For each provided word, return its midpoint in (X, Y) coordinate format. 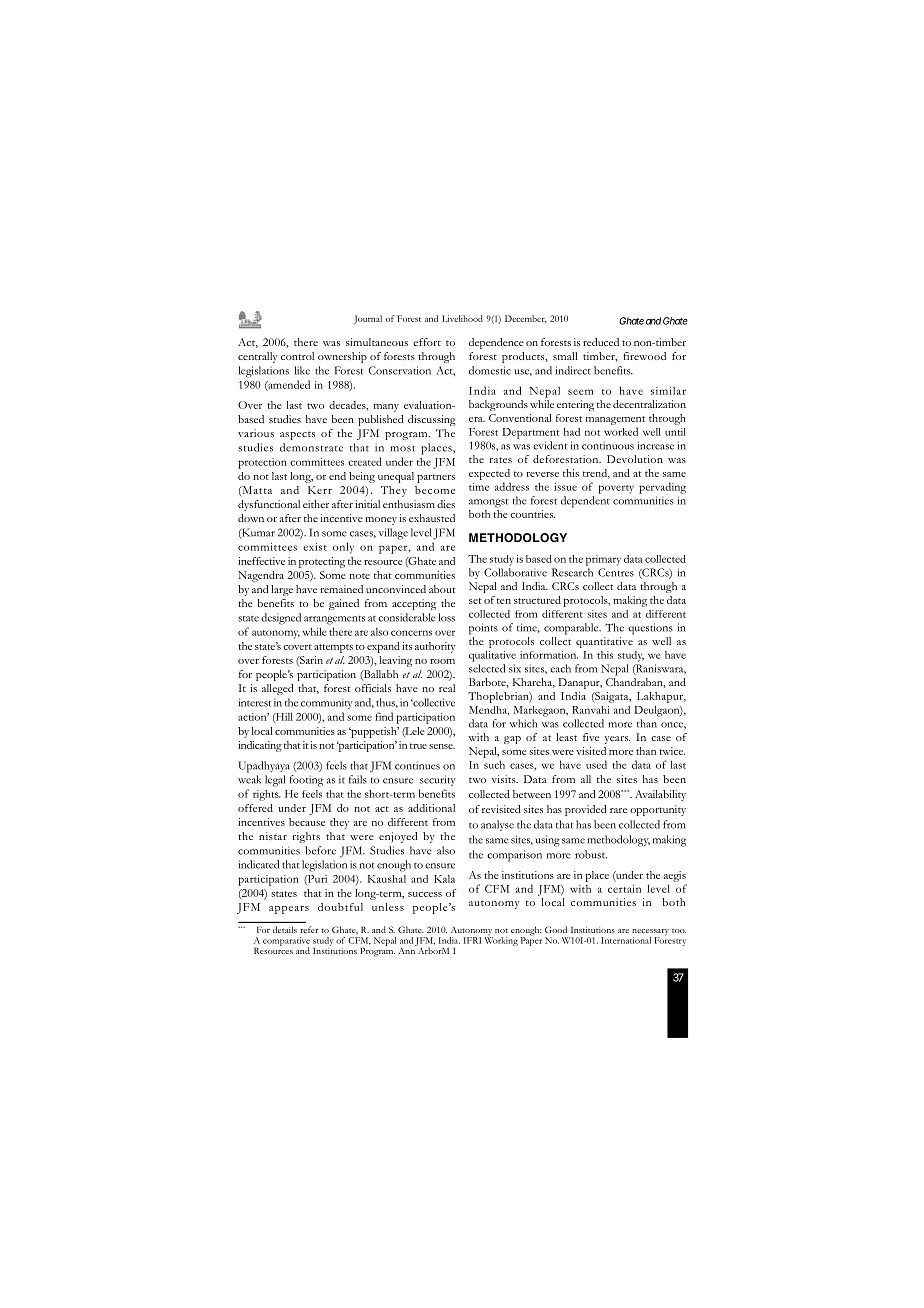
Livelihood (462, 318)
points (483, 629)
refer (309, 929)
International (626, 940)
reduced (601, 342)
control (297, 356)
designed (281, 619)
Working (501, 940)
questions (650, 629)
